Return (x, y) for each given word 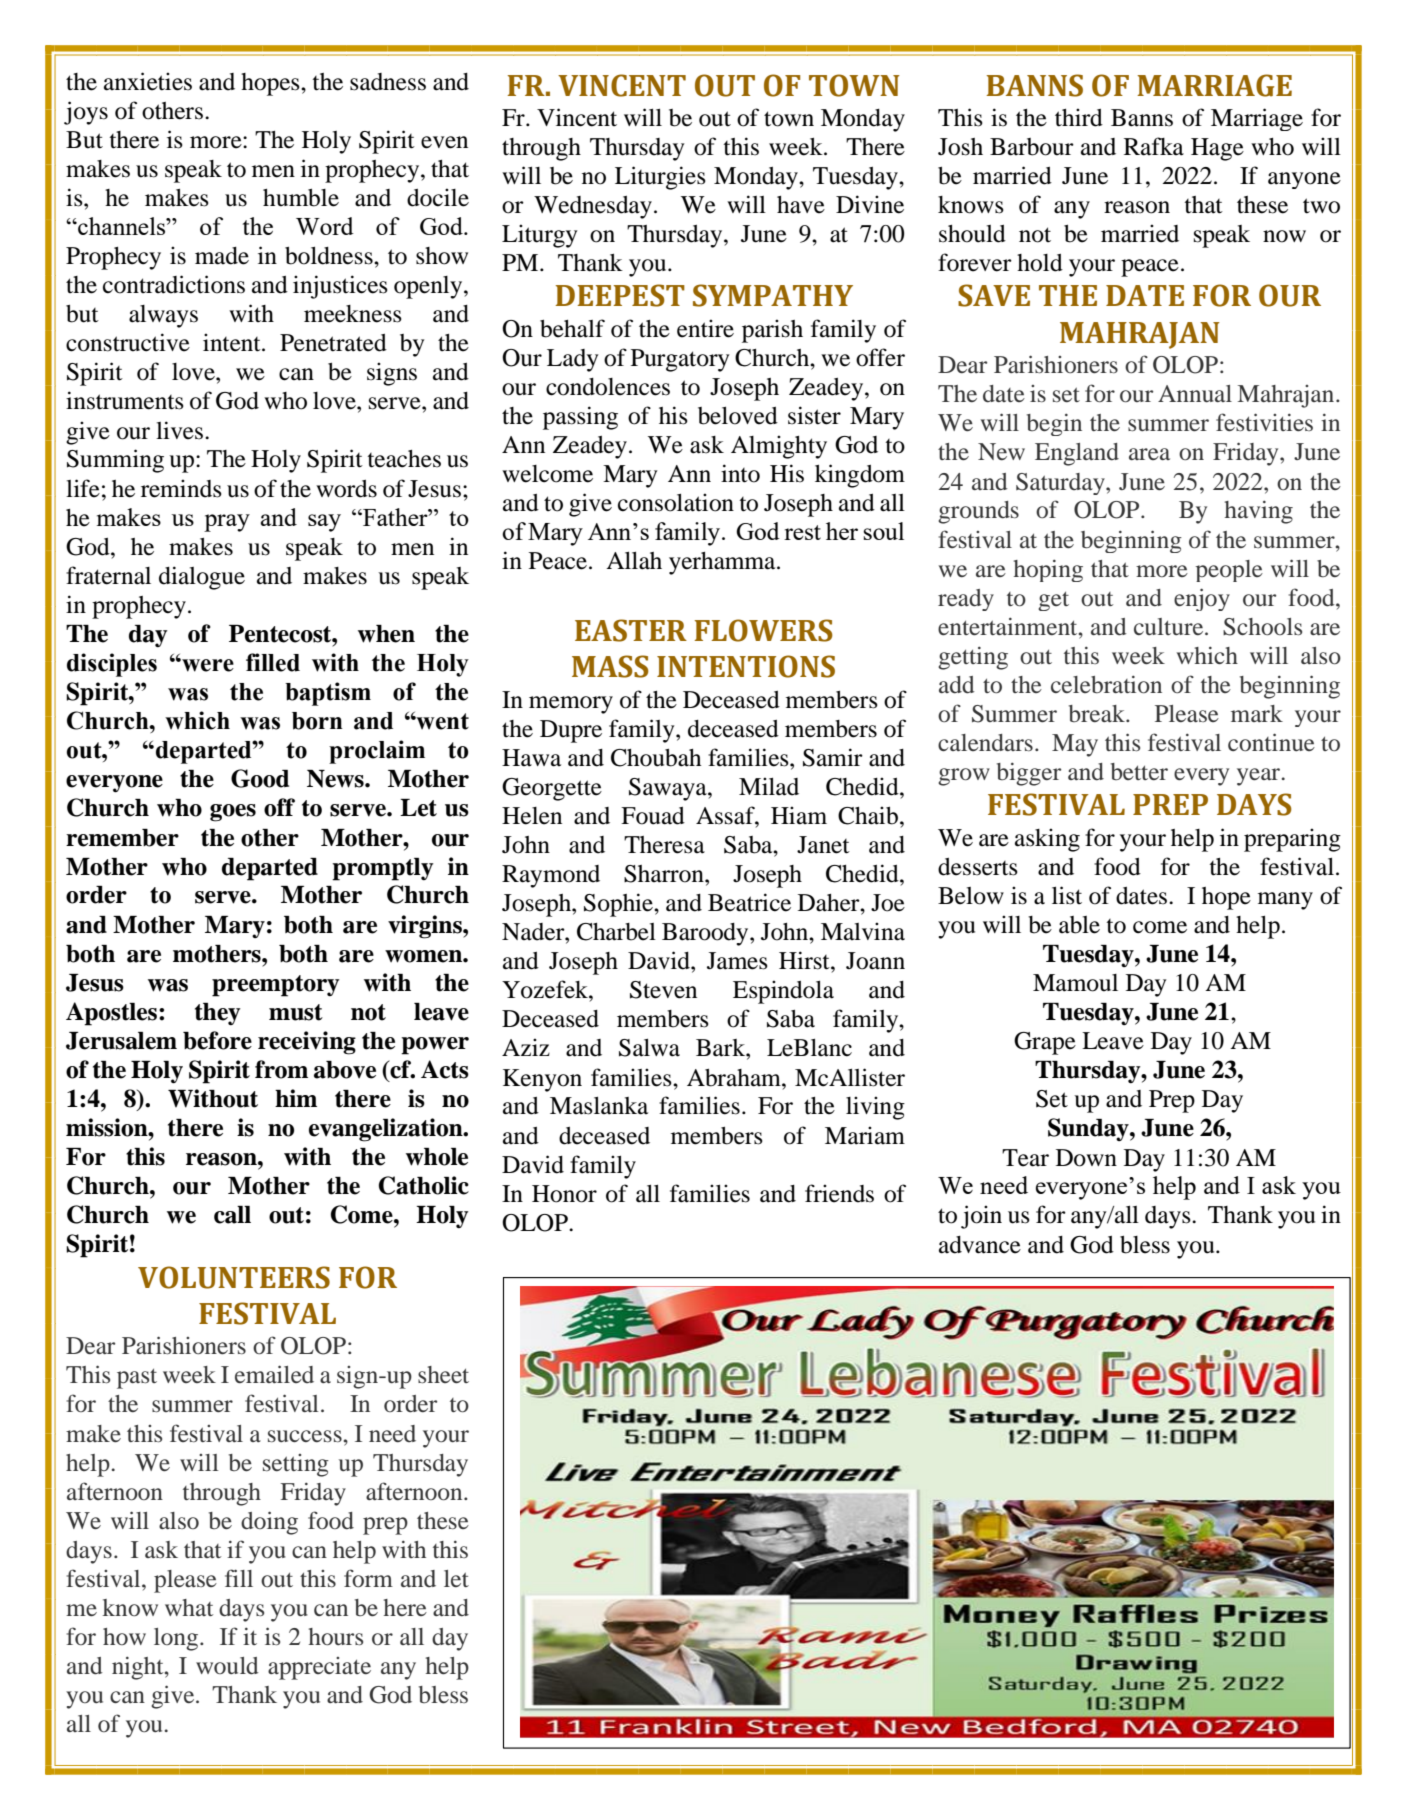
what (189, 1607)
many (1285, 901)
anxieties (148, 81)
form (368, 1578)
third (1079, 117)
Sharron (665, 874)
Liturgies (660, 178)
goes (233, 813)
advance (980, 1245)
